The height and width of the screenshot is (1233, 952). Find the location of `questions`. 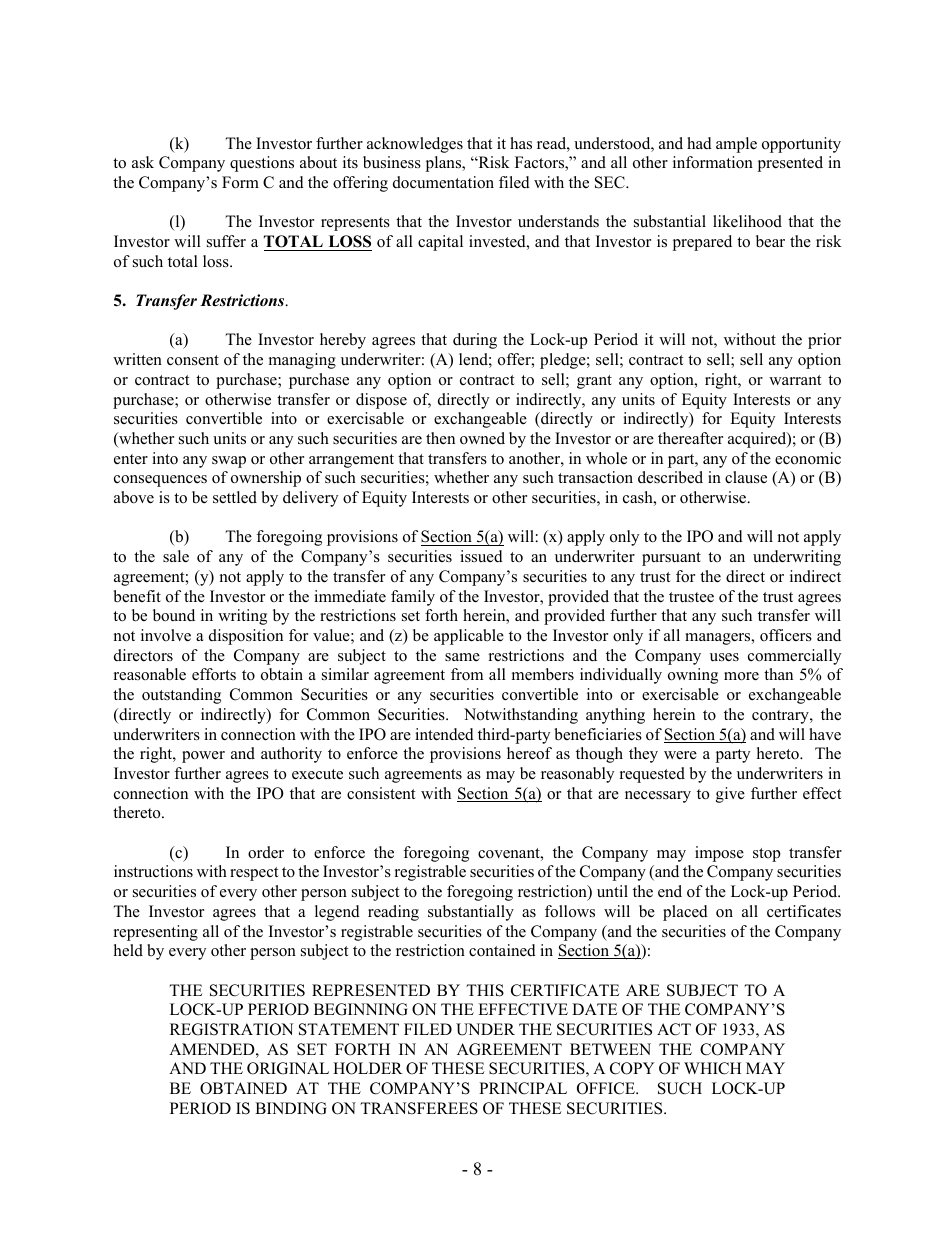

questions is located at coordinates (262, 164).
